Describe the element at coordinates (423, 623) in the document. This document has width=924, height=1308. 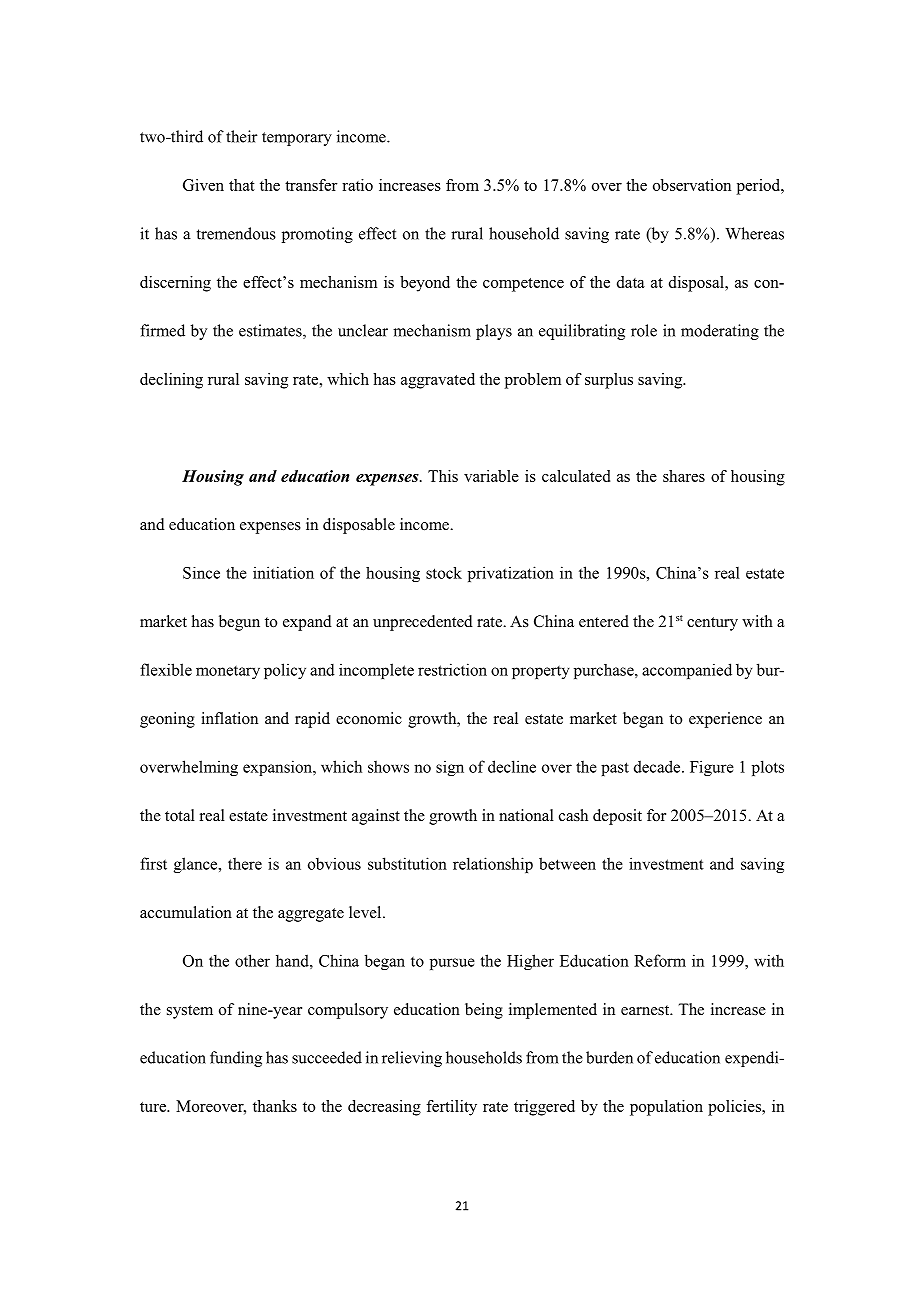
I see `unprecedented` at that location.
